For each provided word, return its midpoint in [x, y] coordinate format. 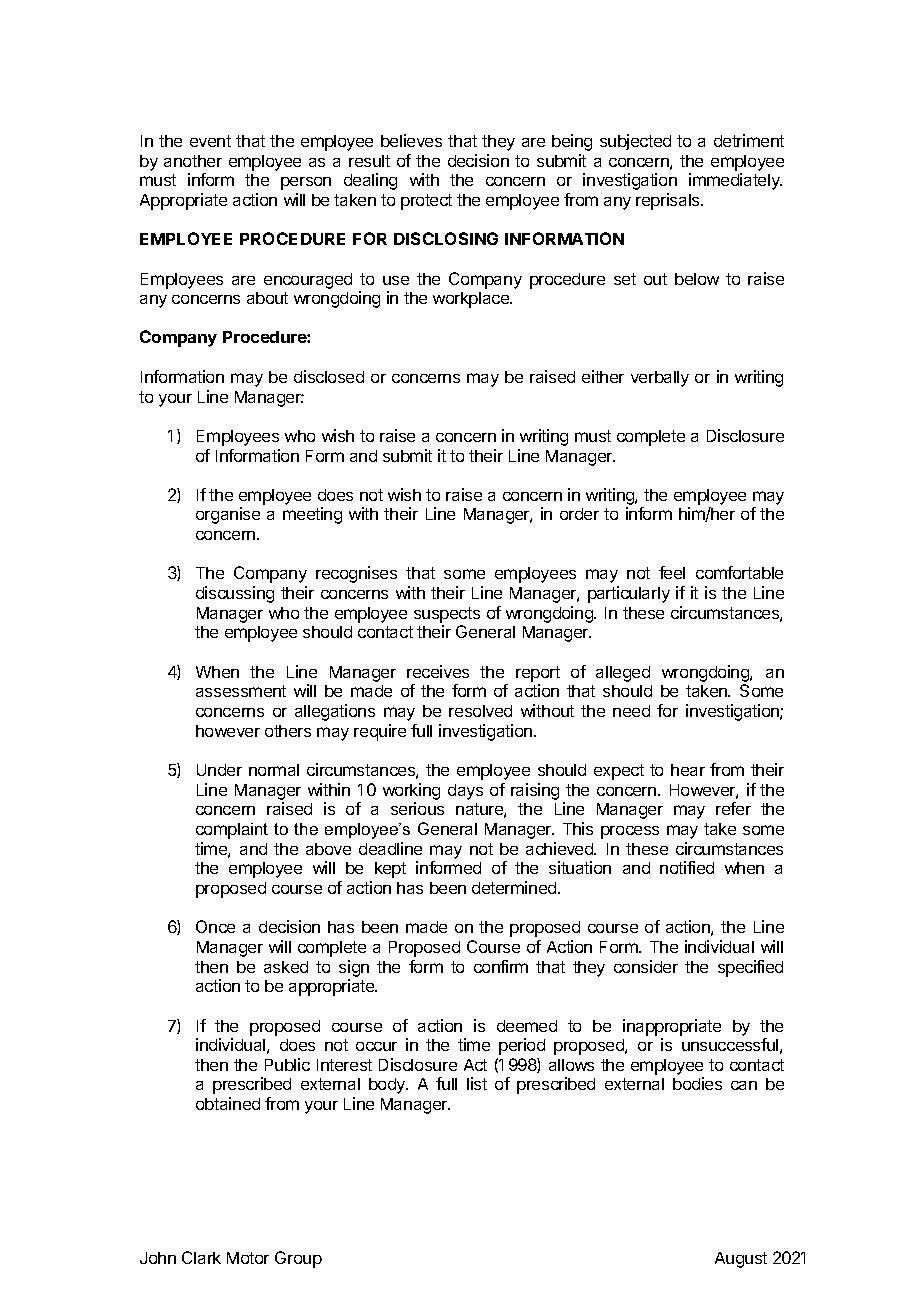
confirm [501, 966]
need [631, 711]
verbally [660, 379]
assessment [241, 691]
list [477, 1083]
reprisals [669, 201]
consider [646, 966]
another [193, 161]
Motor [248, 1258]
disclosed [329, 376]
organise [228, 515]
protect [426, 202]
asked [286, 967]
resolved [480, 711]
